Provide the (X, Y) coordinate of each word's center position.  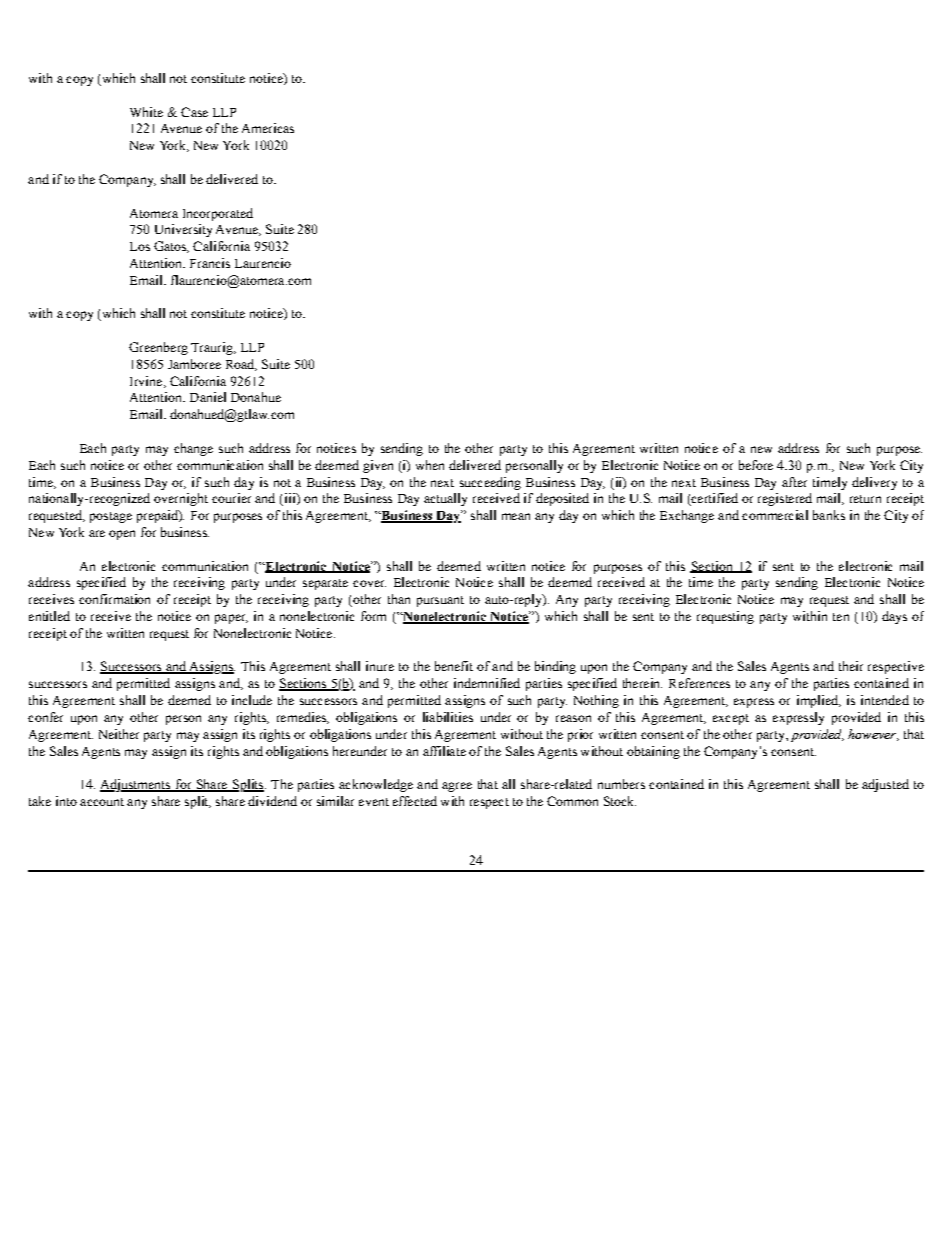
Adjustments (136, 785)
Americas (268, 128)
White (146, 112)
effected (415, 801)
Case (194, 112)
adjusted (885, 785)
